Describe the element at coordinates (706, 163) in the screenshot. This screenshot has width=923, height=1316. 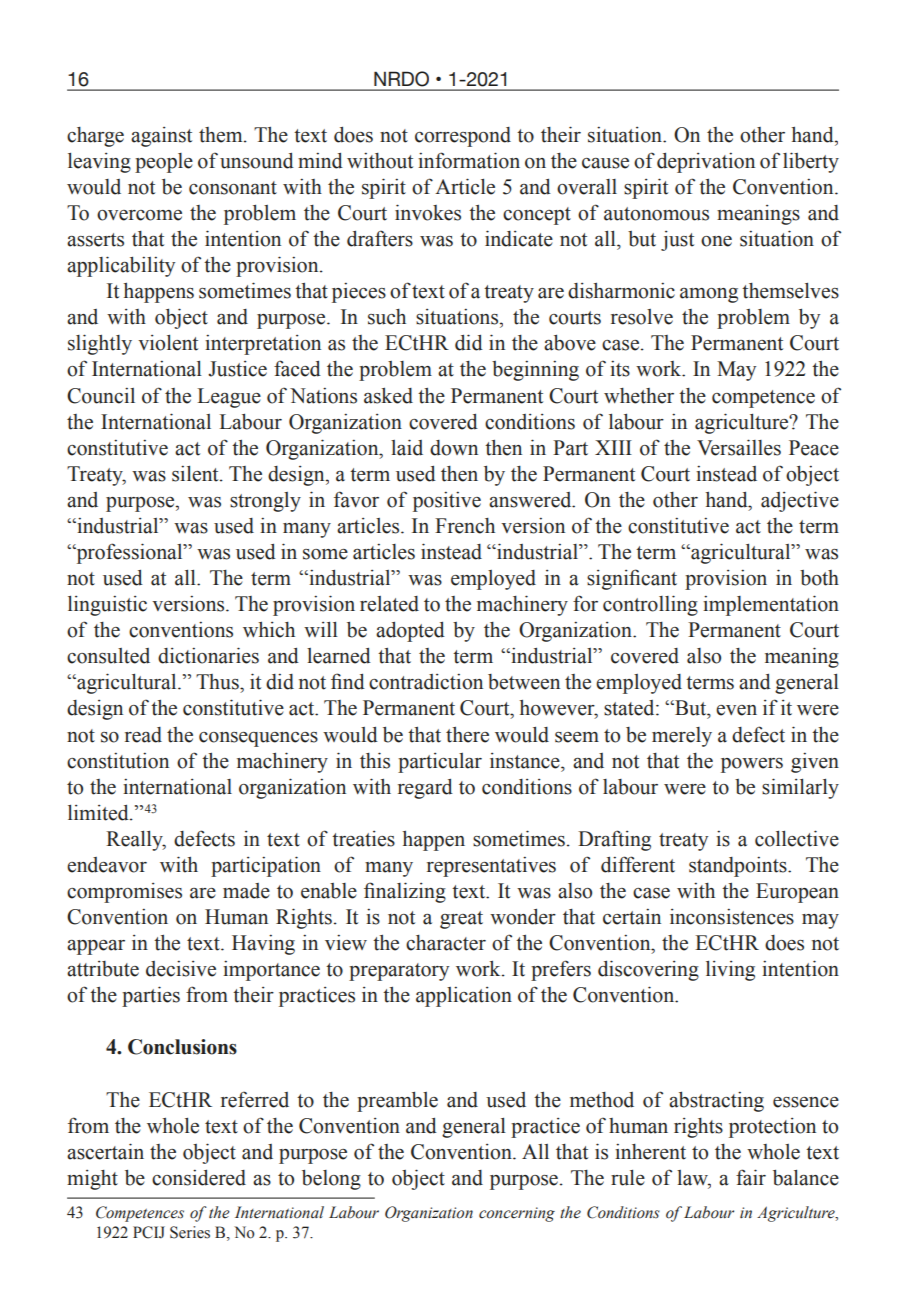
I see `deprivation` at that location.
